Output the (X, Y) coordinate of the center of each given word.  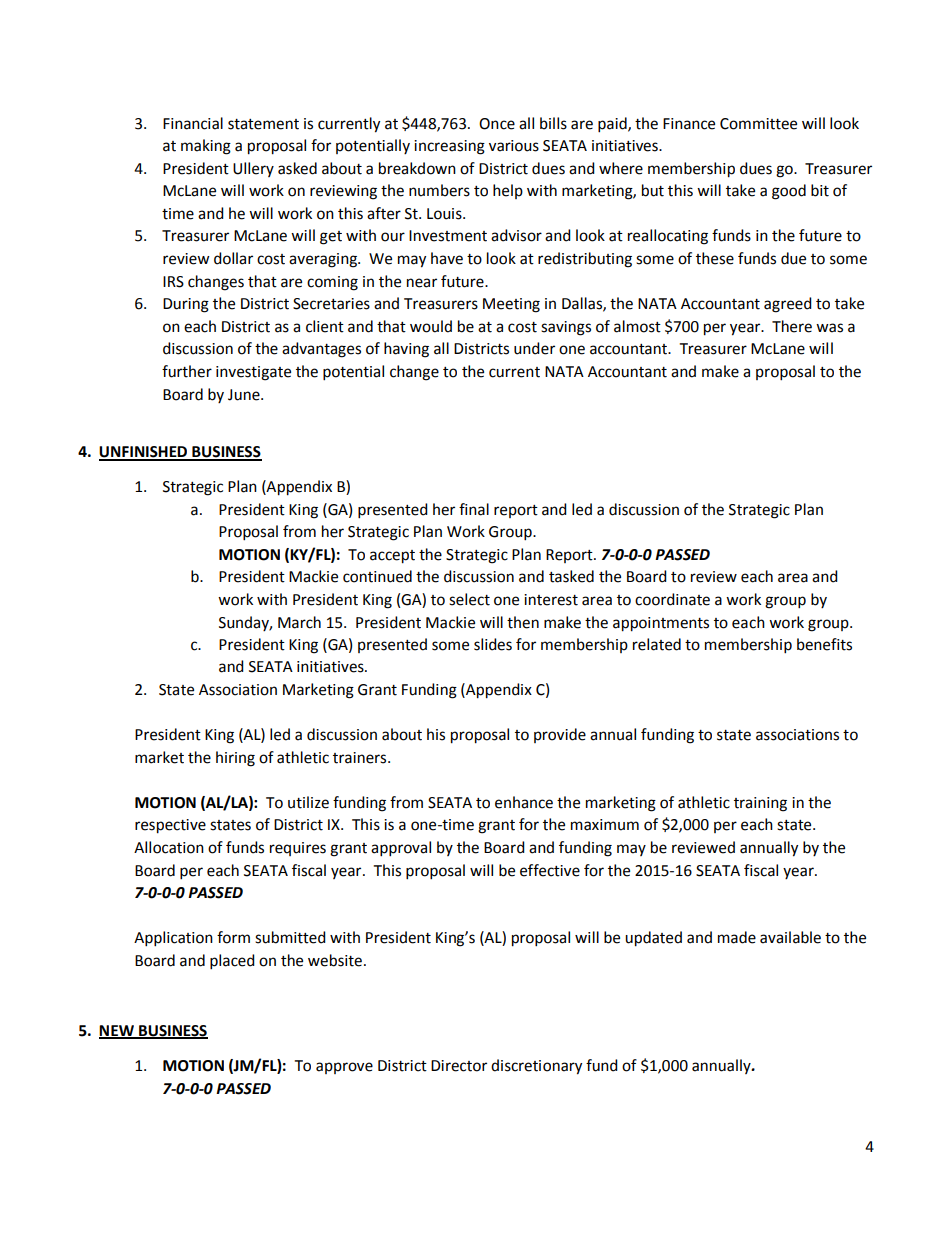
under (534, 348)
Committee (758, 124)
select (469, 599)
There (792, 326)
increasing (449, 147)
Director (459, 1066)
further (187, 371)
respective (170, 826)
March (299, 622)
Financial (193, 123)
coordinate (672, 599)
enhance (524, 802)
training (760, 804)
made (737, 937)
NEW (117, 1032)
